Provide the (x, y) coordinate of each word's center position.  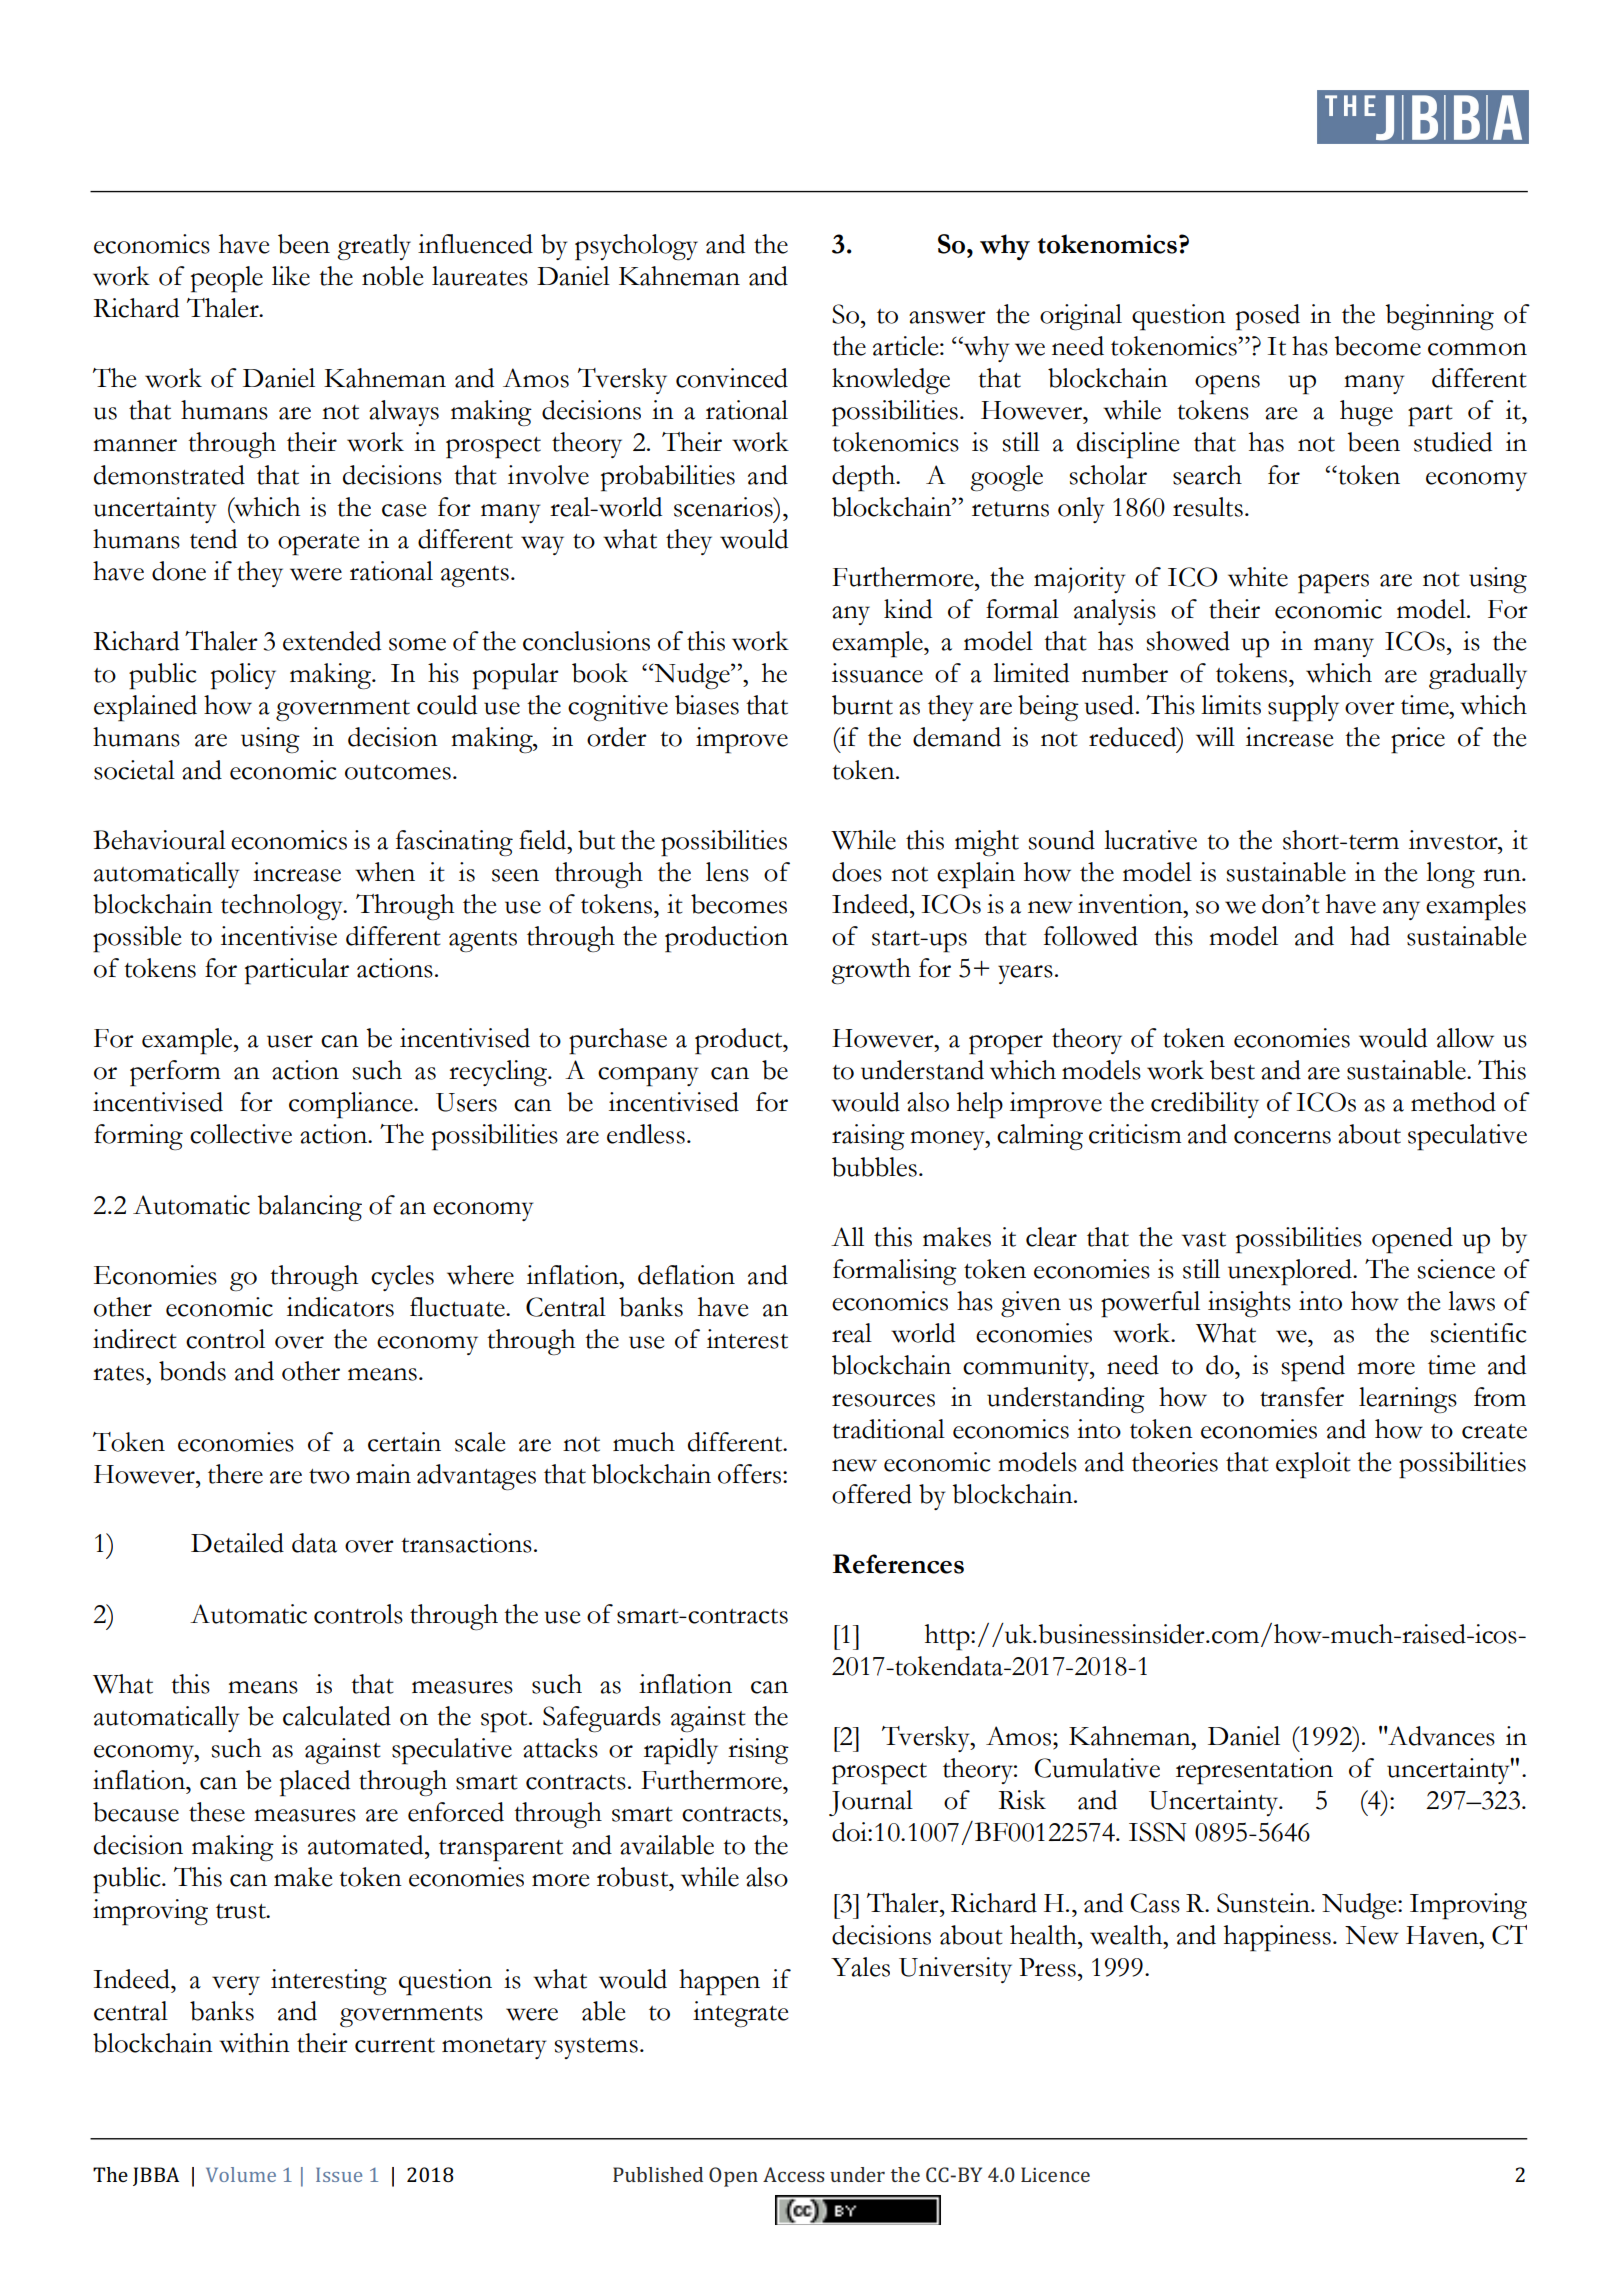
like (291, 276)
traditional (888, 1429)
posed (1268, 317)
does (857, 872)
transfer (1302, 1397)
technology (283, 907)
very (236, 1985)
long (1450, 875)
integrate (740, 2014)
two (329, 1476)
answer (947, 317)
